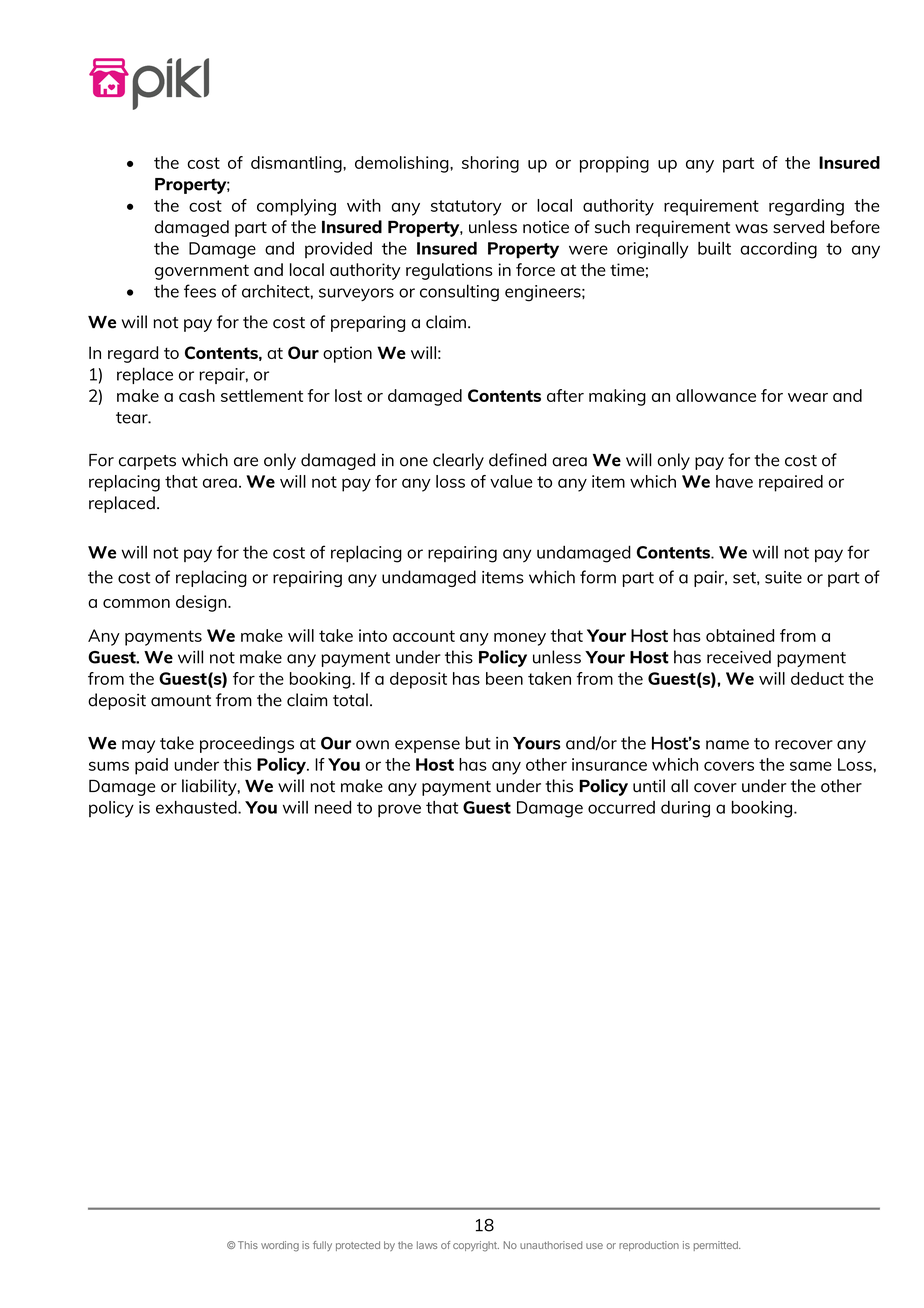 This screenshot has width=924, height=1308. I want to click on during, so click(685, 809).
